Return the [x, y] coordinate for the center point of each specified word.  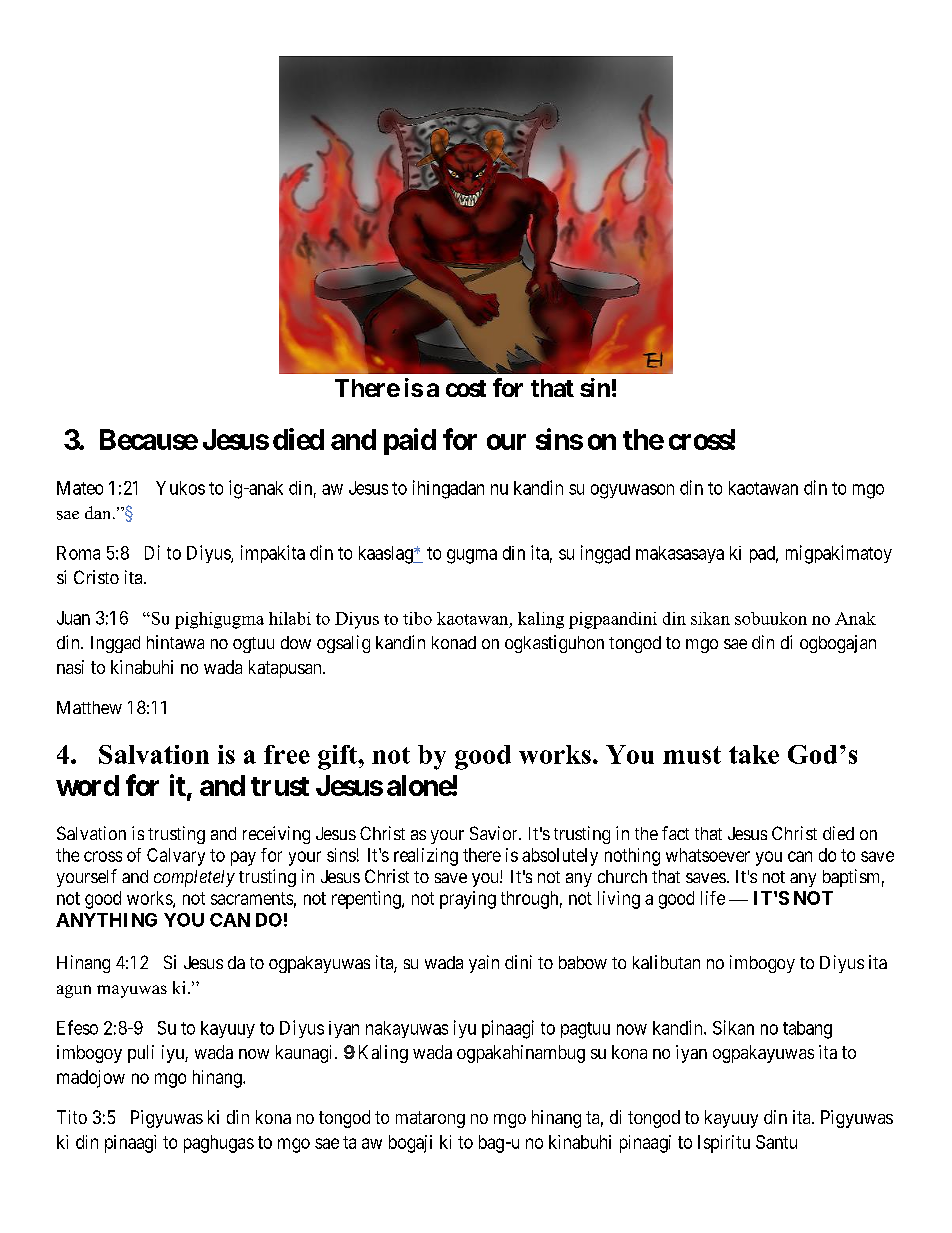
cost [466, 388]
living [619, 900]
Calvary [176, 857]
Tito [72, 1117]
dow [296, 642]
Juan [73, 618]
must [692, 755]
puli [141, 1054]
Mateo [80, 488]
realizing [426, 857]
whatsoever [708, 855]
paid [410, 441]
